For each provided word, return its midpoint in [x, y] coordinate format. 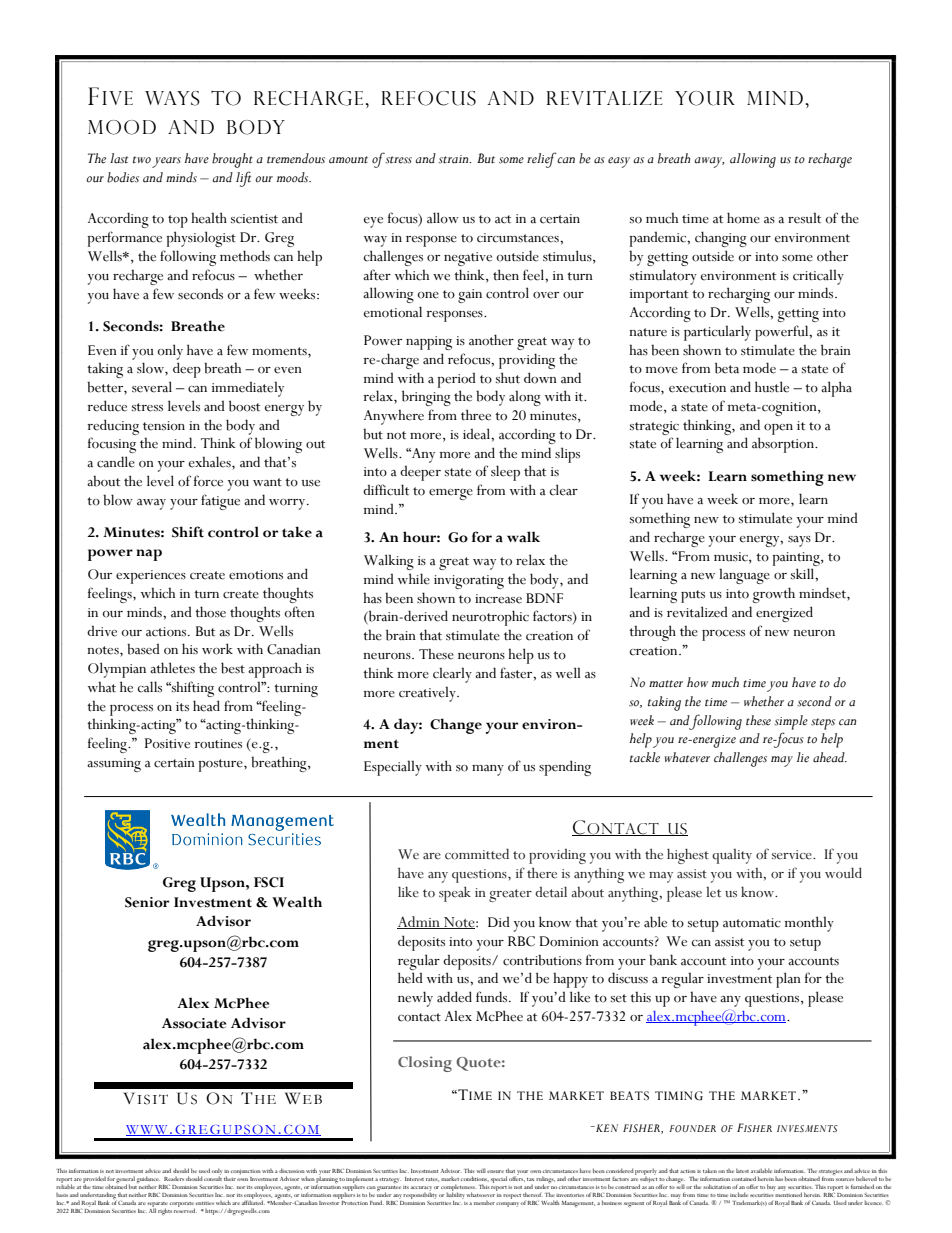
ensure [495, 1171]
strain [454, 159]
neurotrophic [490, 618]
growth [773, 595]
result [804, 218]
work [217, 649]
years [166, 162]
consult [213, 1177]
